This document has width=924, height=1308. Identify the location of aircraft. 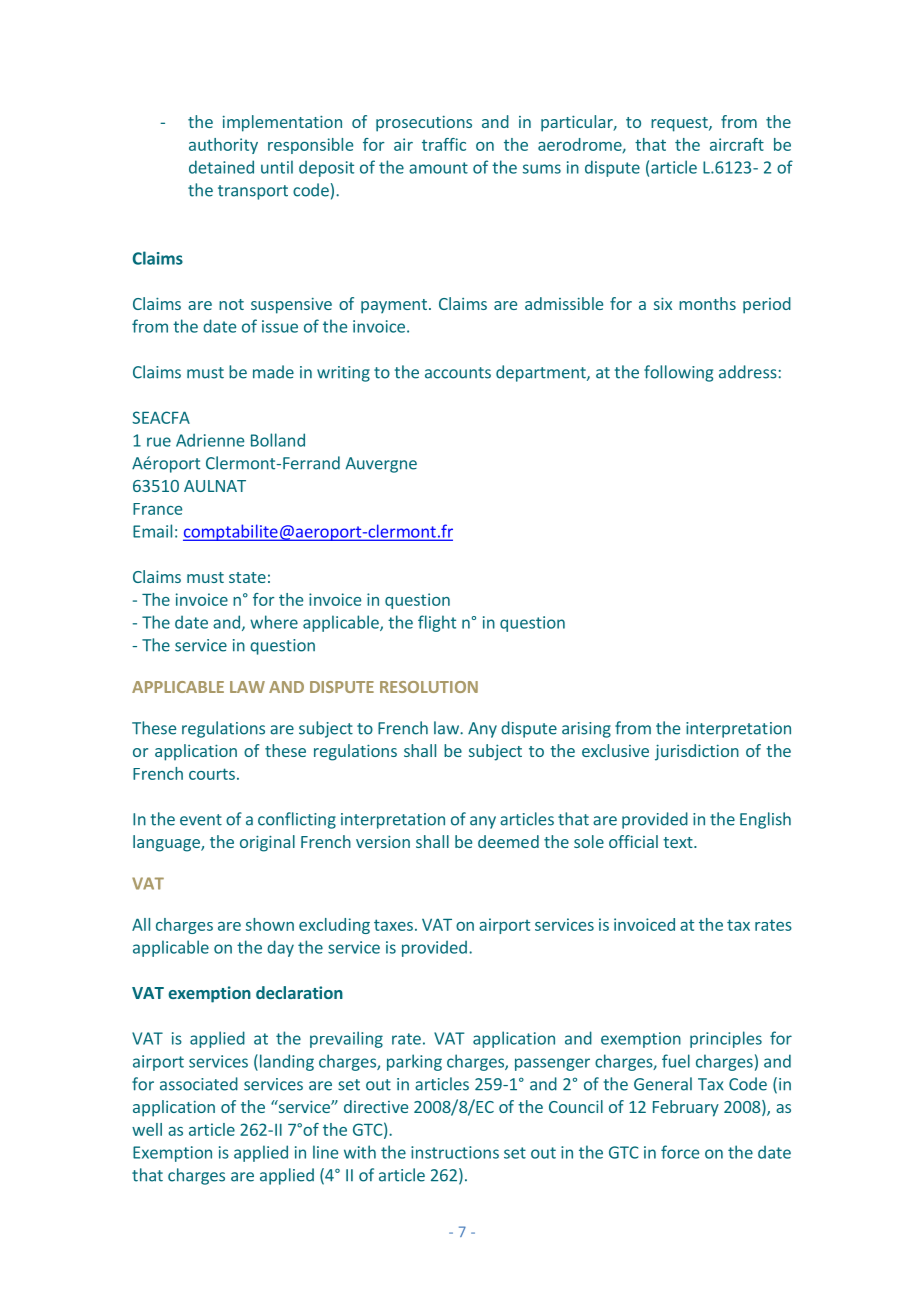
(737, 144).
